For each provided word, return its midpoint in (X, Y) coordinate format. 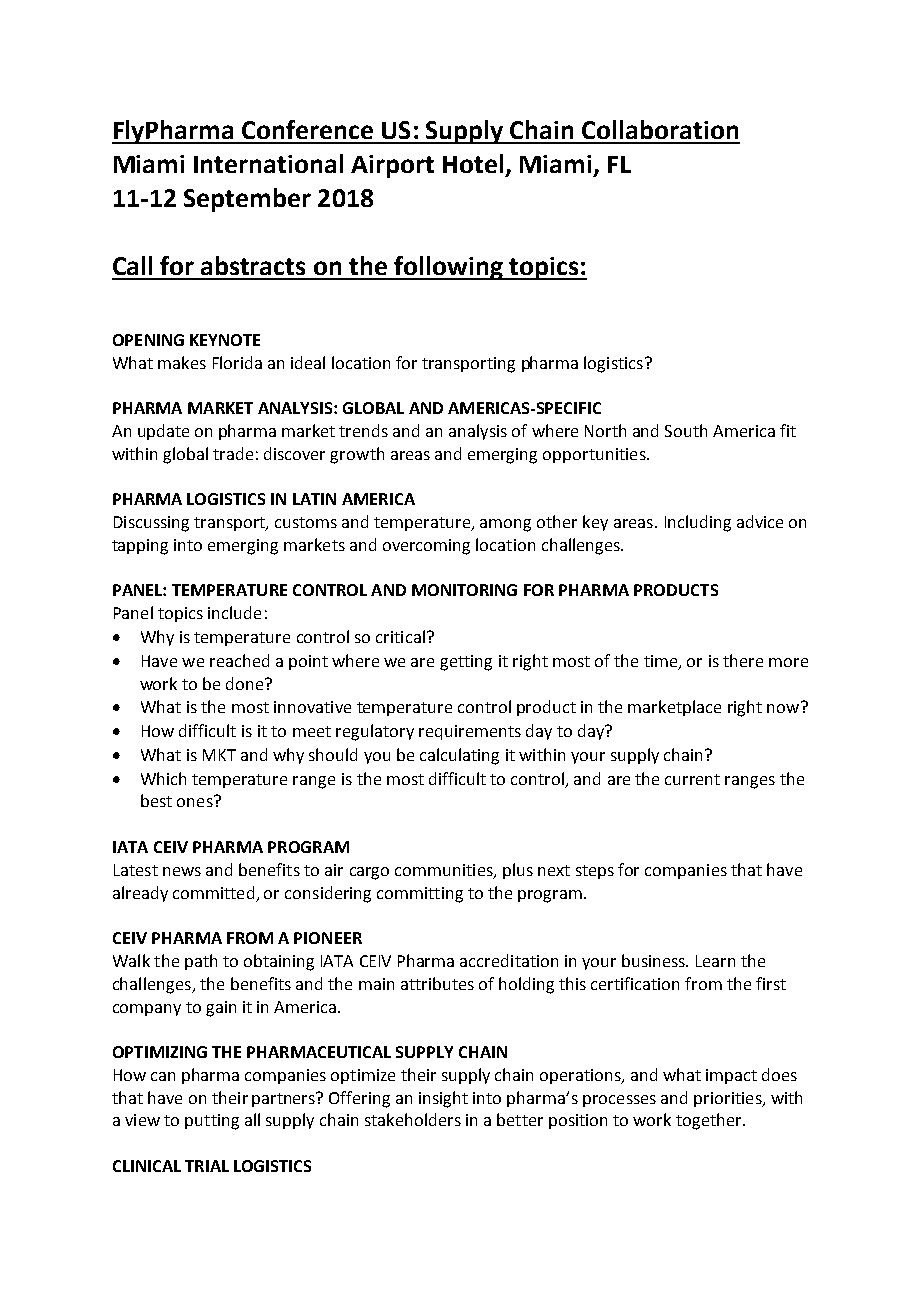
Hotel (473, 163)
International (268, 163)
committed (213, 892)
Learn (715, 961)
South (686, 430)
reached (239, 660)
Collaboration (660, 129)
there (743, 660)
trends (363, 430)
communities (445, 871)
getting (466, 663)
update (163, 432)
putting (212, 1122)
